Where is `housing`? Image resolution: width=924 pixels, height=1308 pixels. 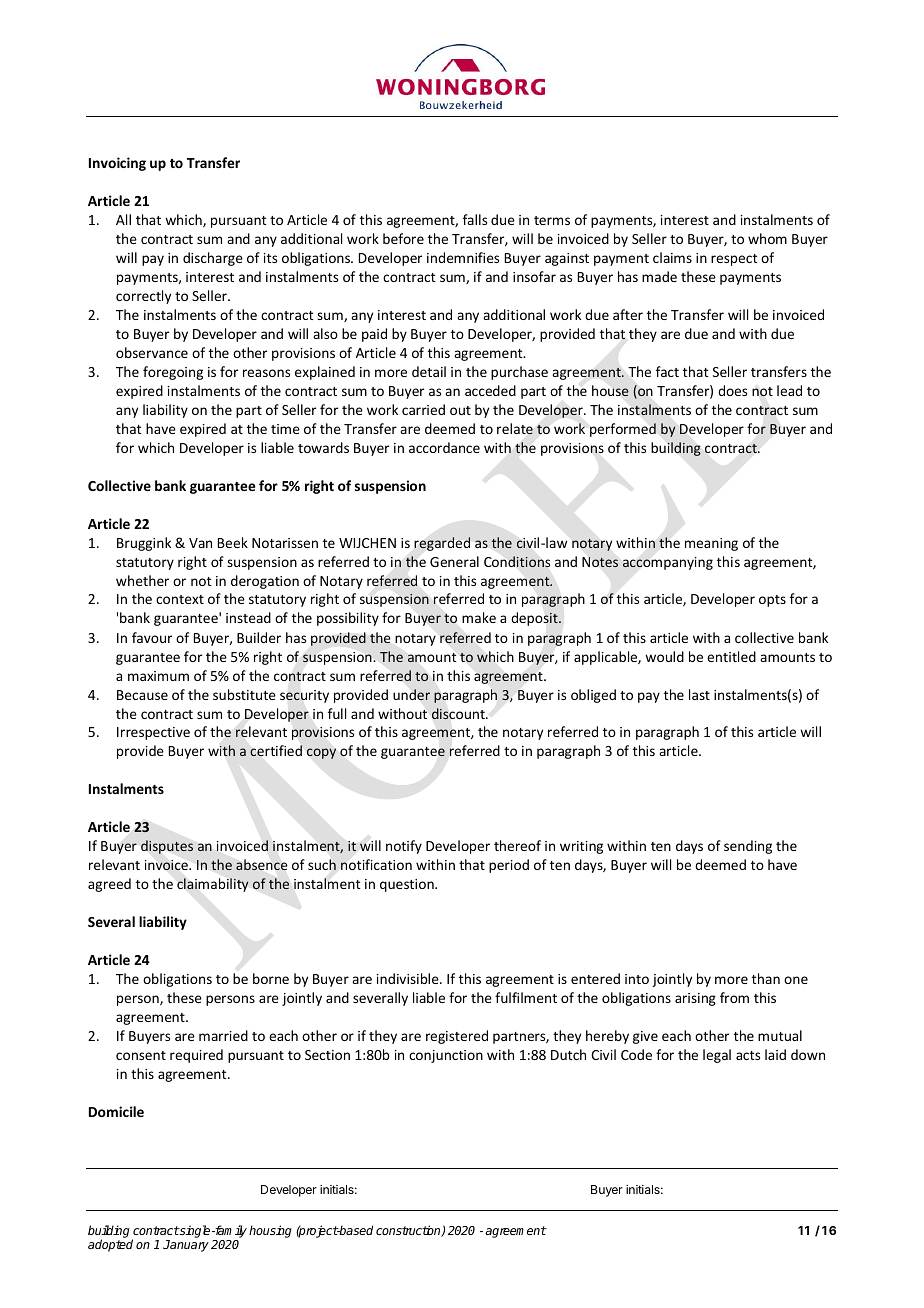 housing is located at coordinates (270, 1231).
